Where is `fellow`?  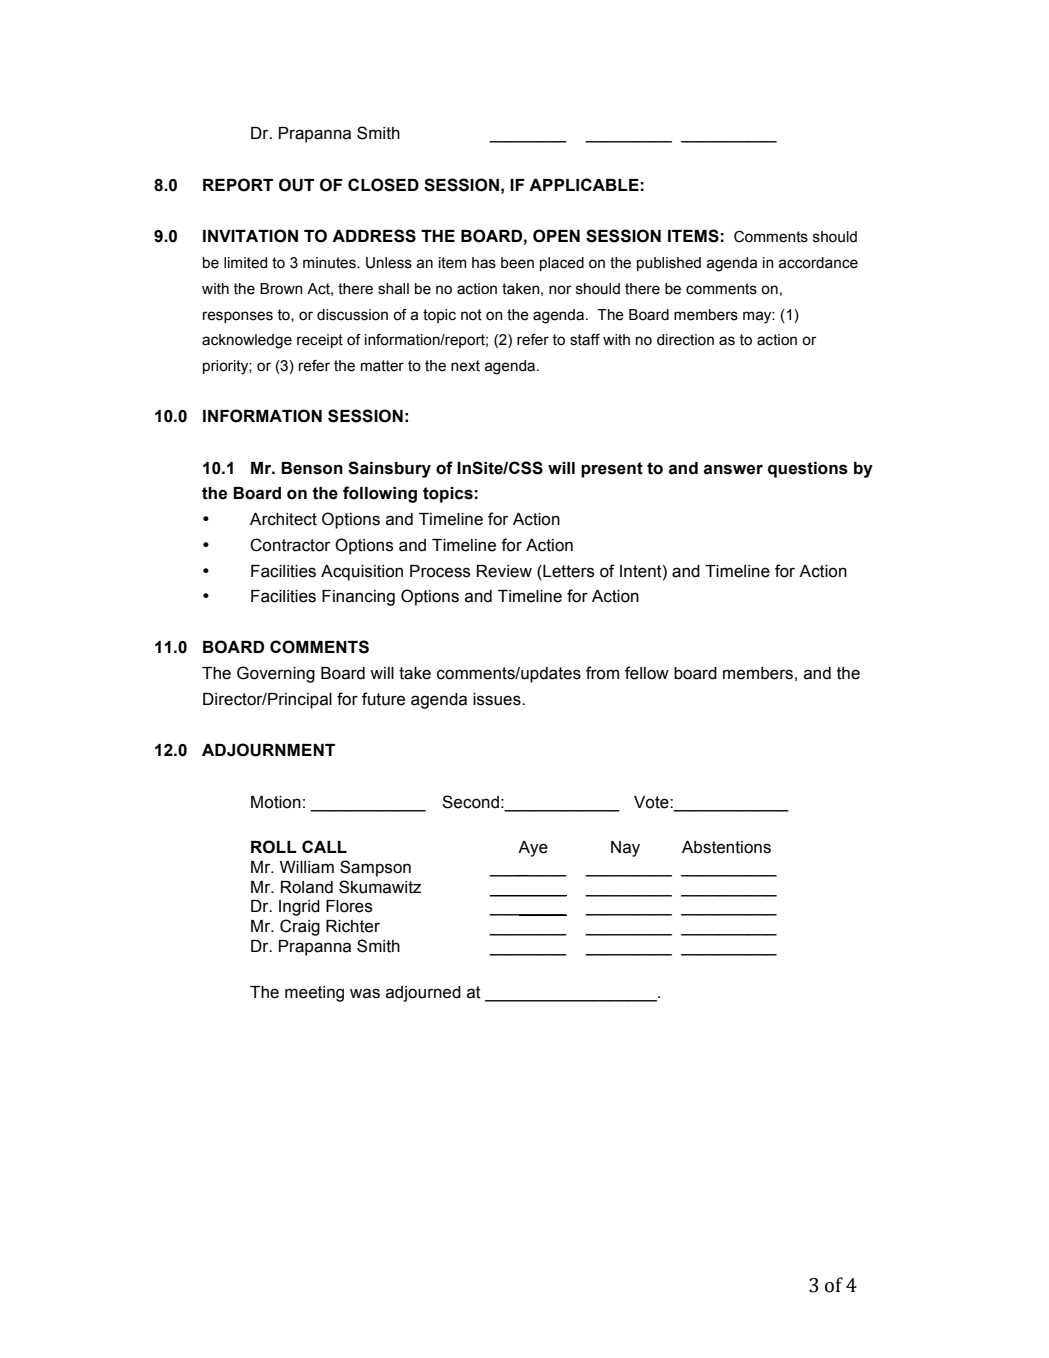
fellow is located at coordinates (647, 673).
